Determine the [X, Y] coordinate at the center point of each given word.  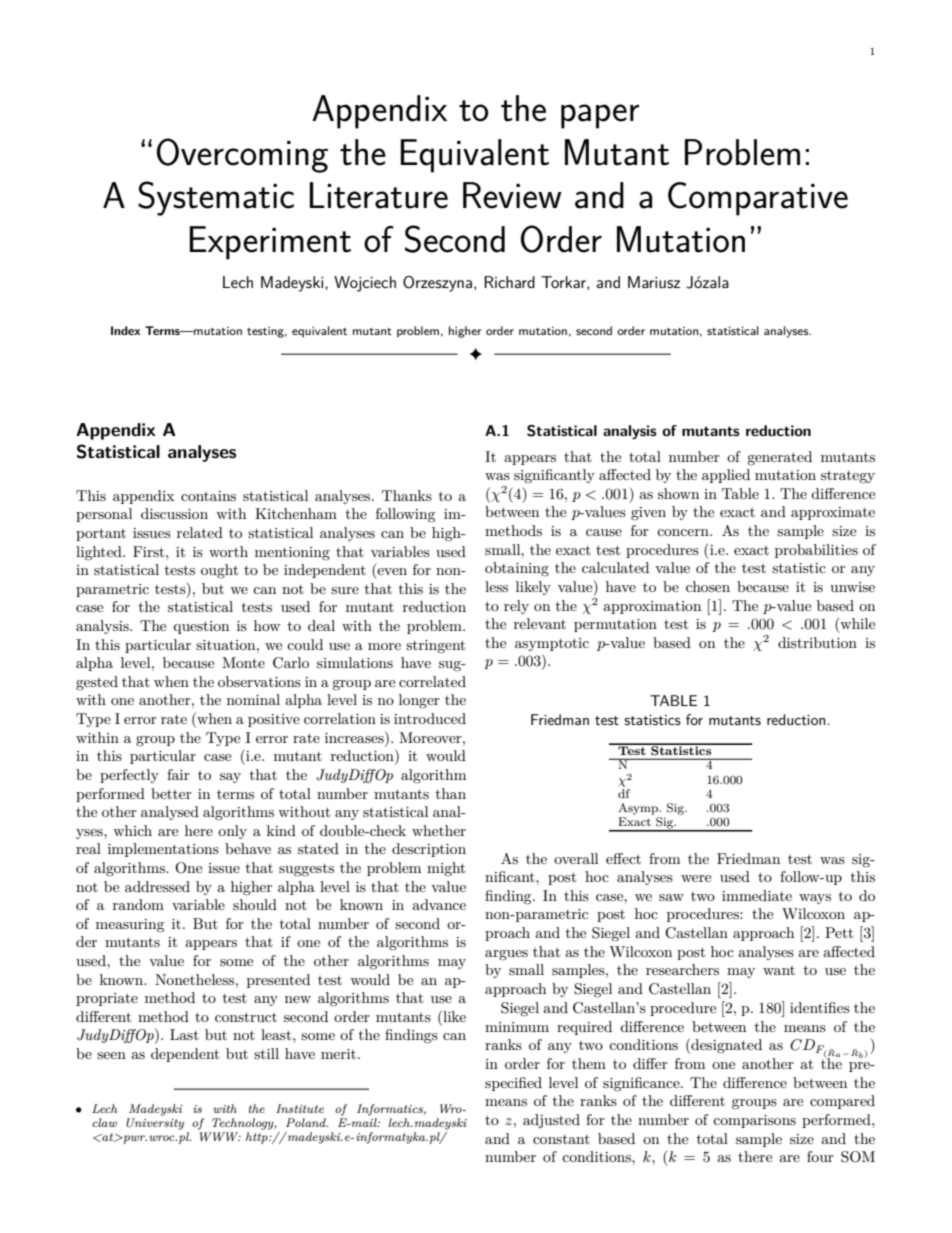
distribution [817, 642]
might [446, 869]
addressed [157, 886]
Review [512, 195]
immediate [757, 895]
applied [726, 476]
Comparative [758, 199]
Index [125, 330]
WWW [220, 1136]
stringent [435, 646]
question [201, 627]
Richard [509, 282]
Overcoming [242, 155]
